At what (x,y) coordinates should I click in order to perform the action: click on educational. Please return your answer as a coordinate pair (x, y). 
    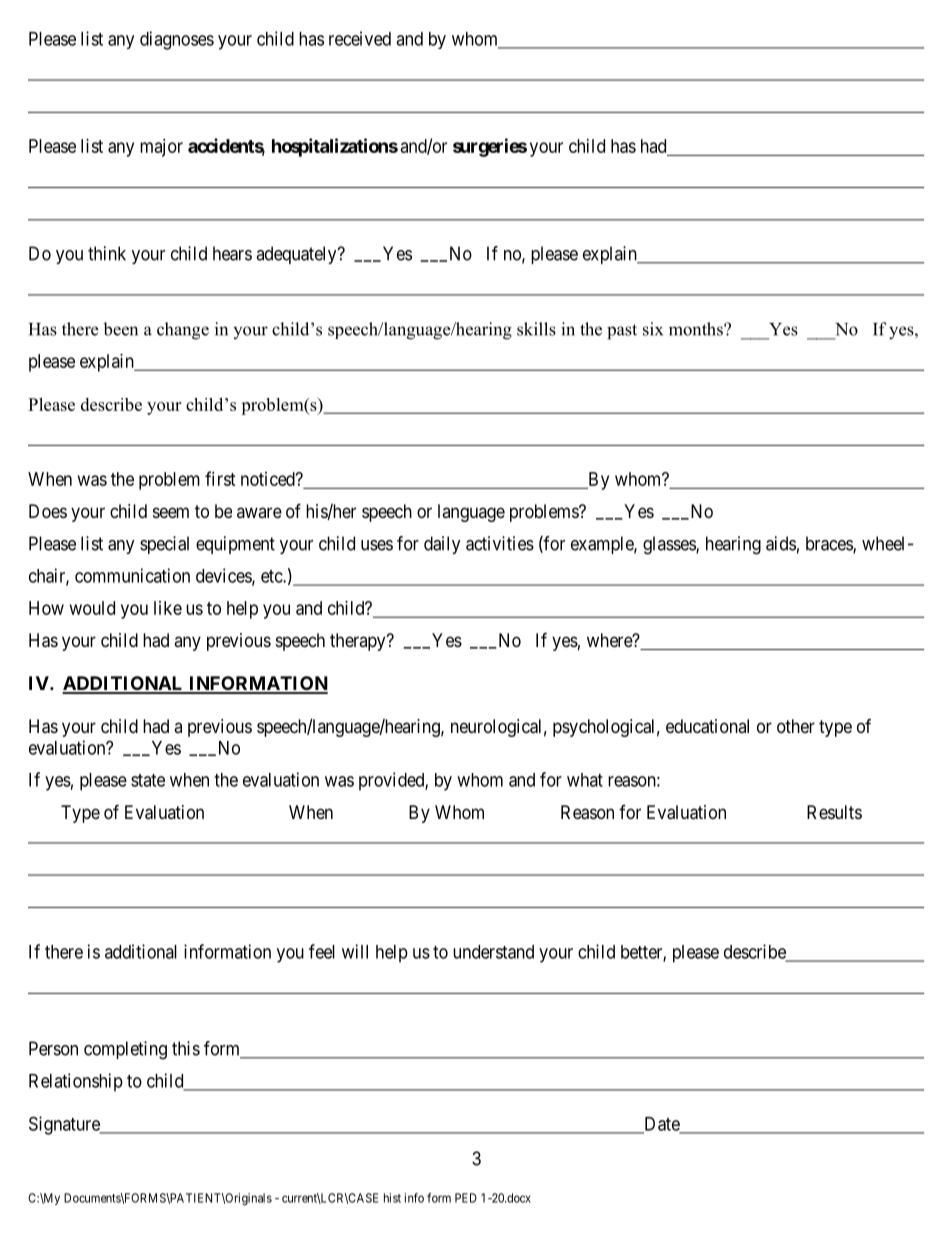
    Looking at the image, I should click on (707, 726).
